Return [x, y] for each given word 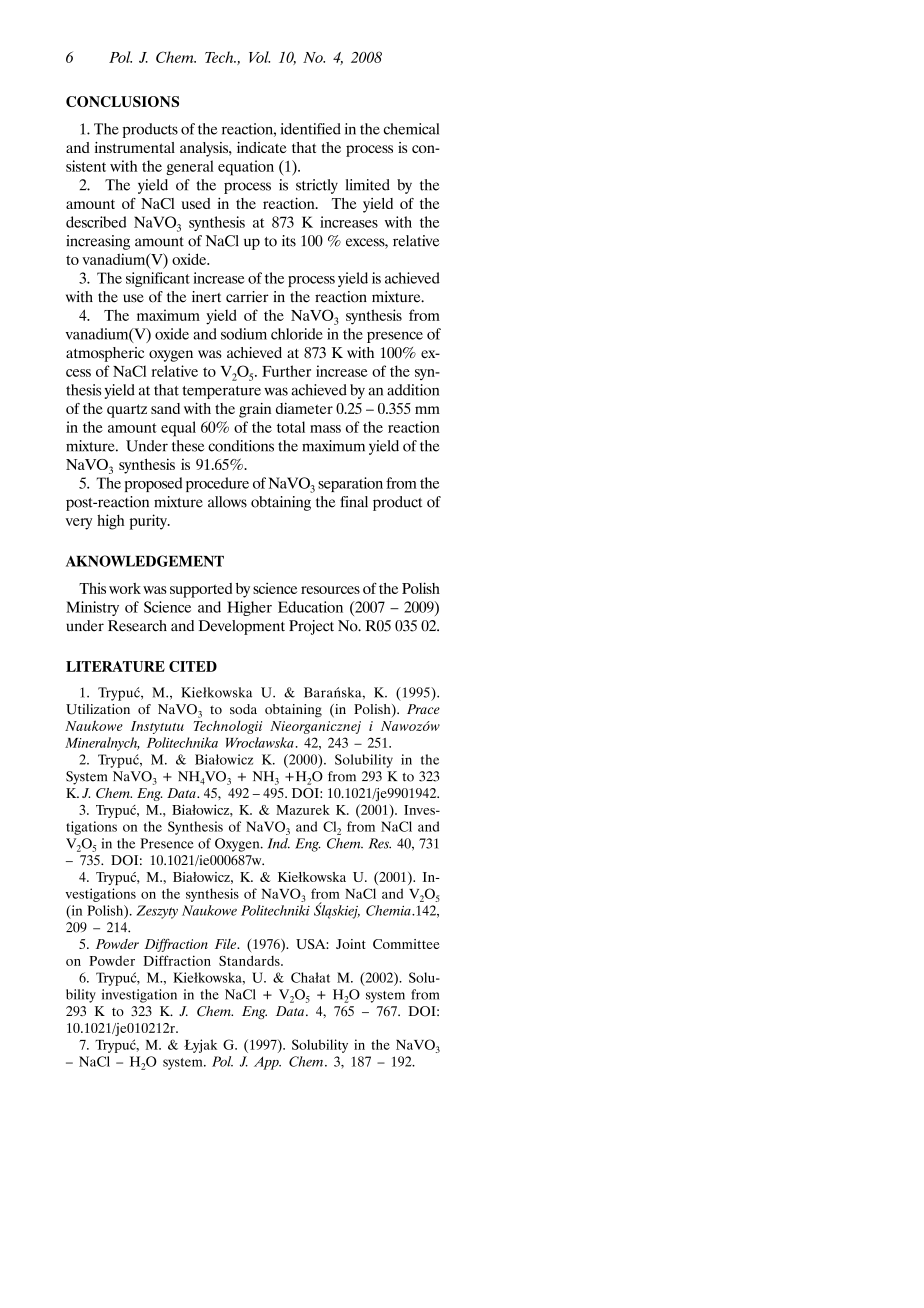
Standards [250, 960]
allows [227, 502]
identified [311, 129]
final [354, 502]
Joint [351, 944]
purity [149, 522]
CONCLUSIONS [122, 101]
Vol [259, 57]
